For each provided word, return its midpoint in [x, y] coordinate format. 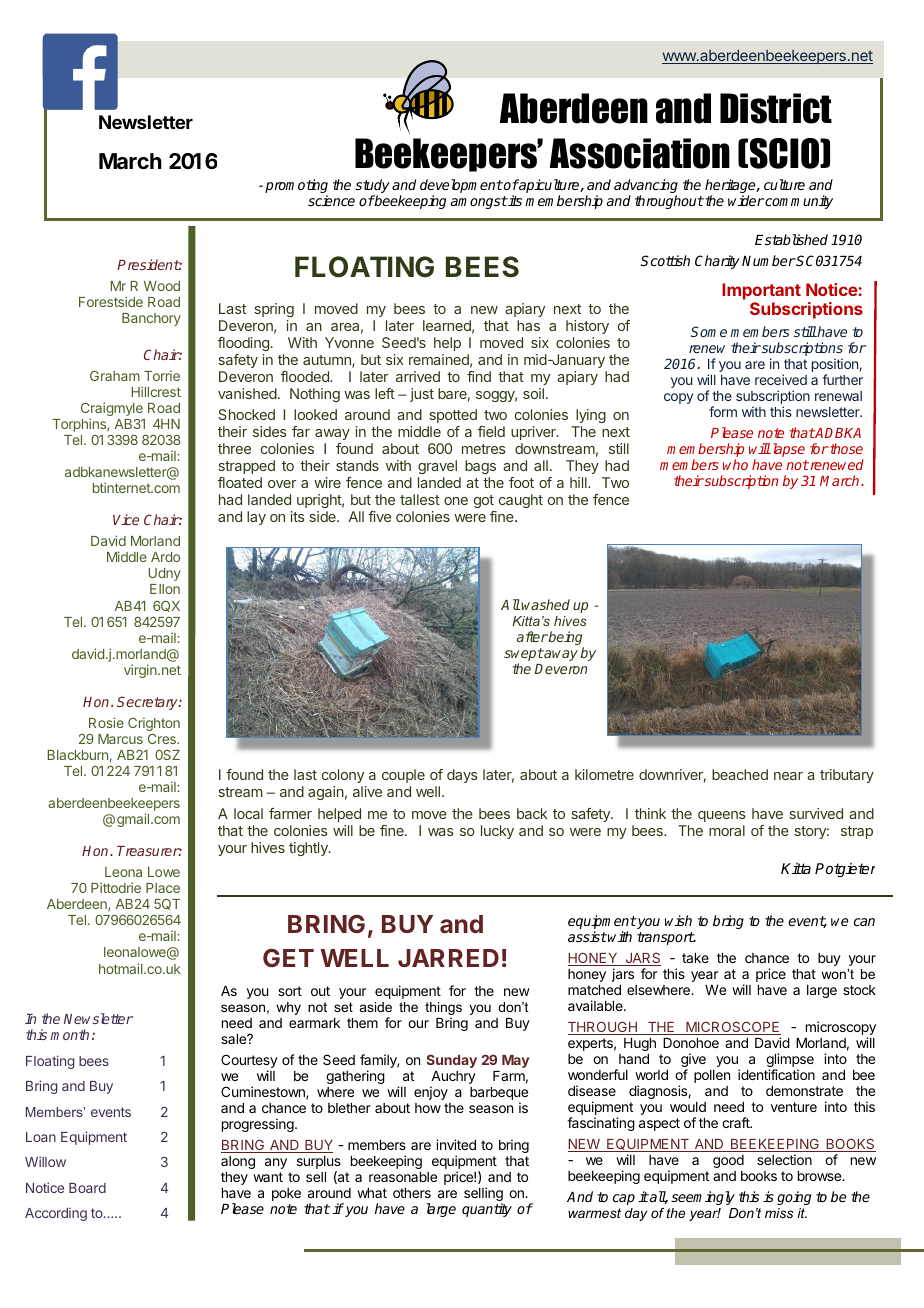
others [412, 1193]
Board [87, 1188]
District [776, 108]
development [461, 187]
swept [524, 656]
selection [784, 1159]
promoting [296, 187]
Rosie [106, 722]
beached [740, 774]
